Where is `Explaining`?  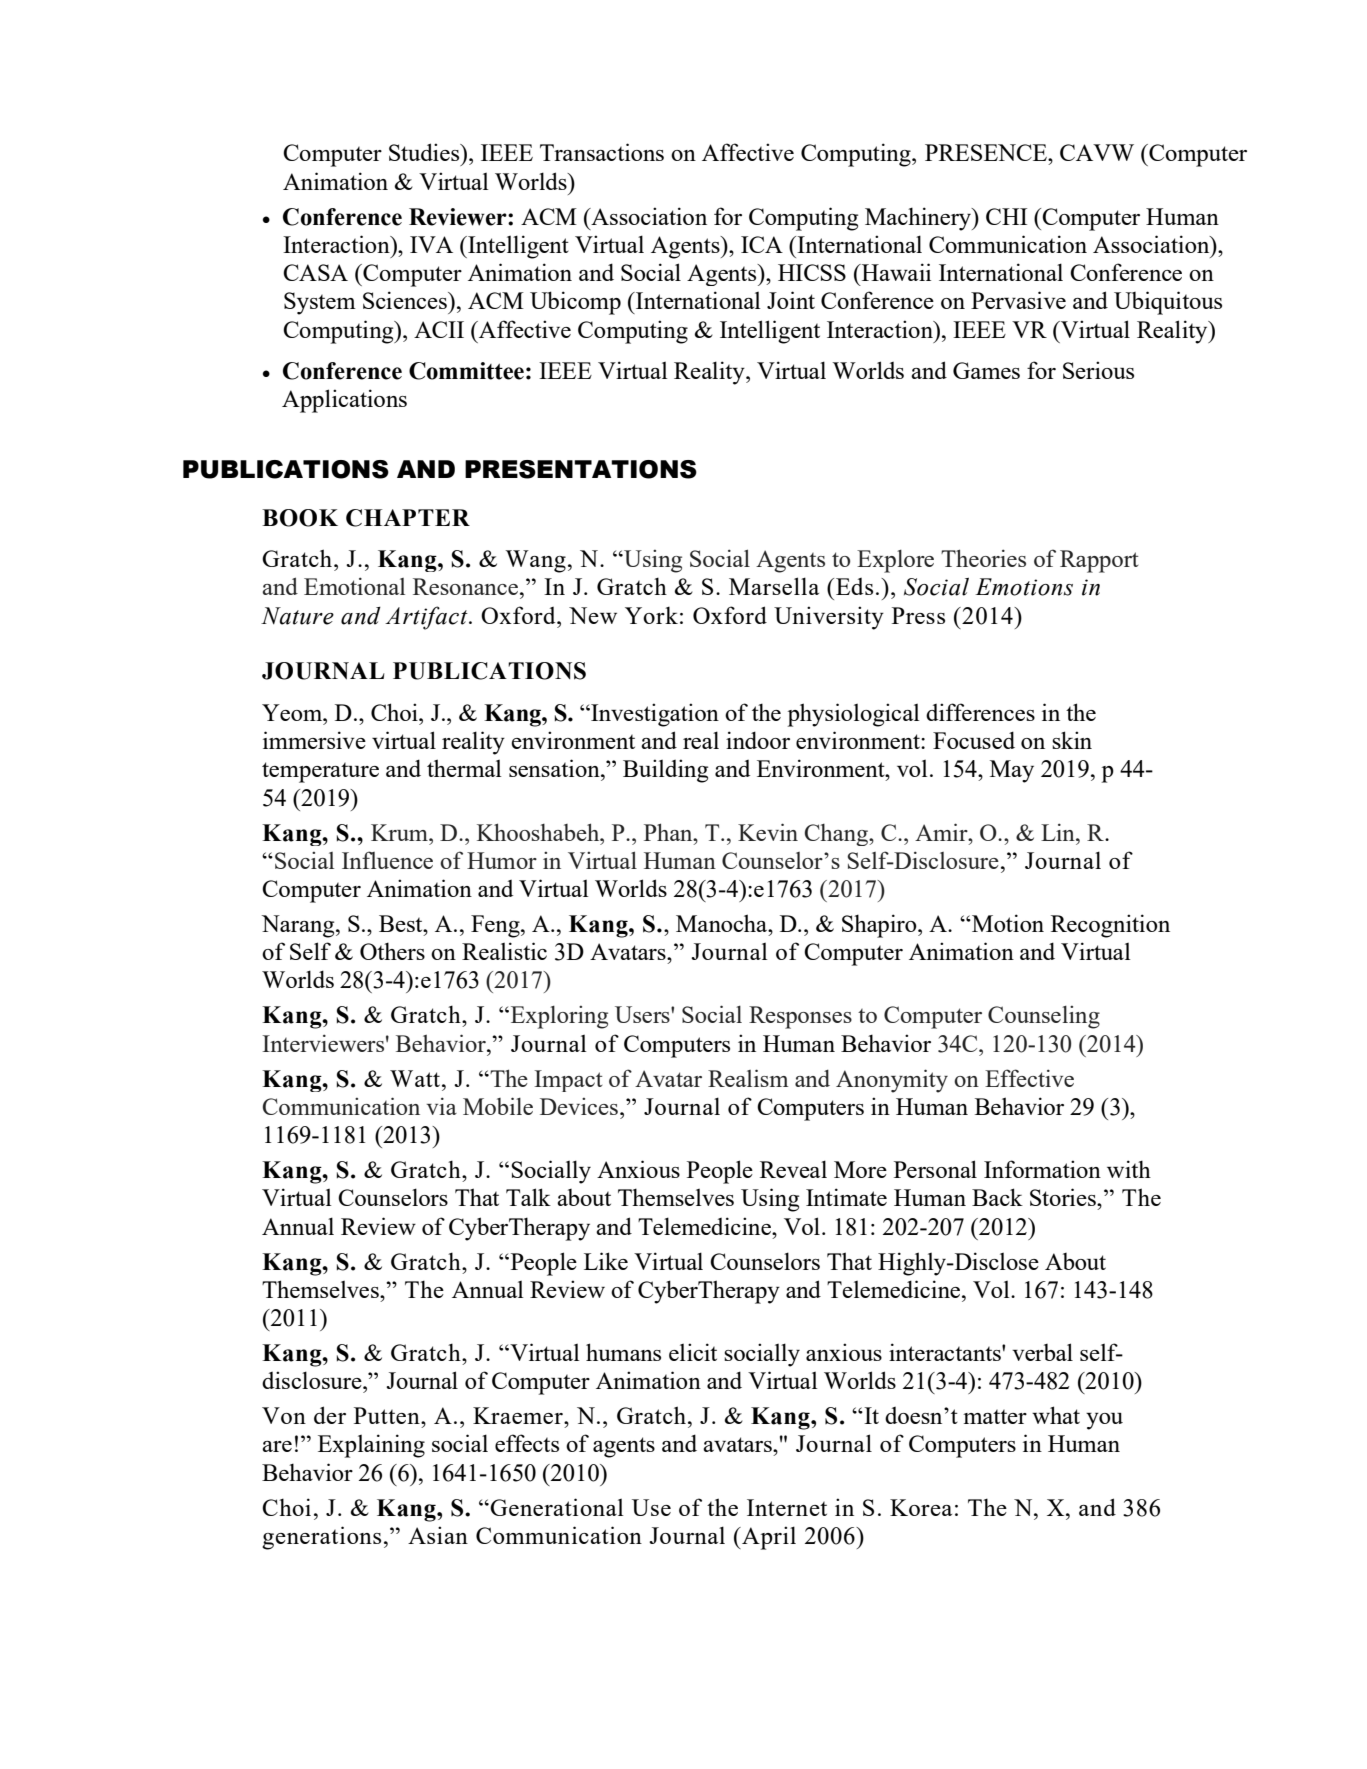
Explaining is located at coordinates (371, 1446).
